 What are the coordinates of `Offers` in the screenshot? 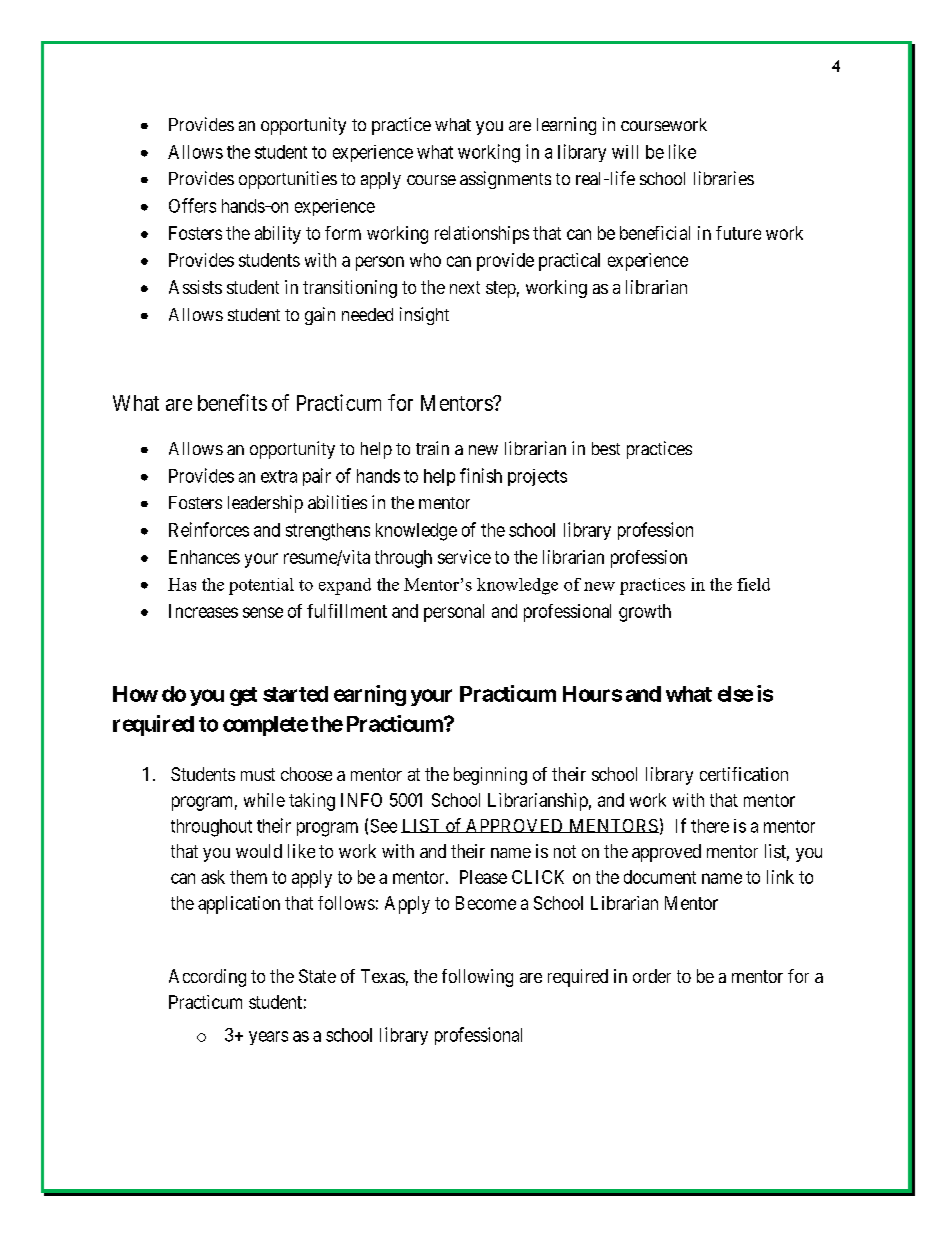 It's located at (192, 205).
